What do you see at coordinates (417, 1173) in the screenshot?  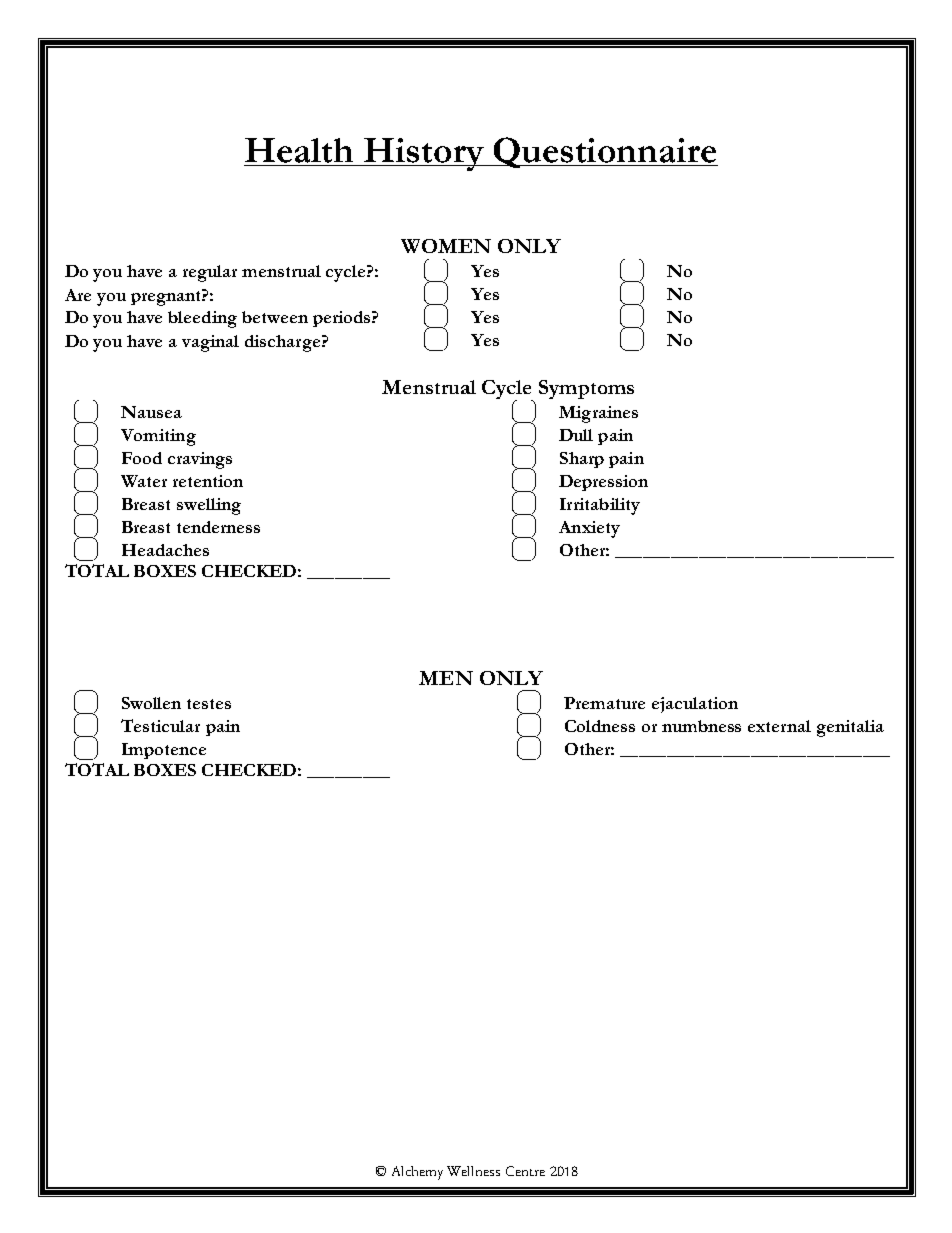 I see `Alchemy` at bounding box center [417, 1173].
